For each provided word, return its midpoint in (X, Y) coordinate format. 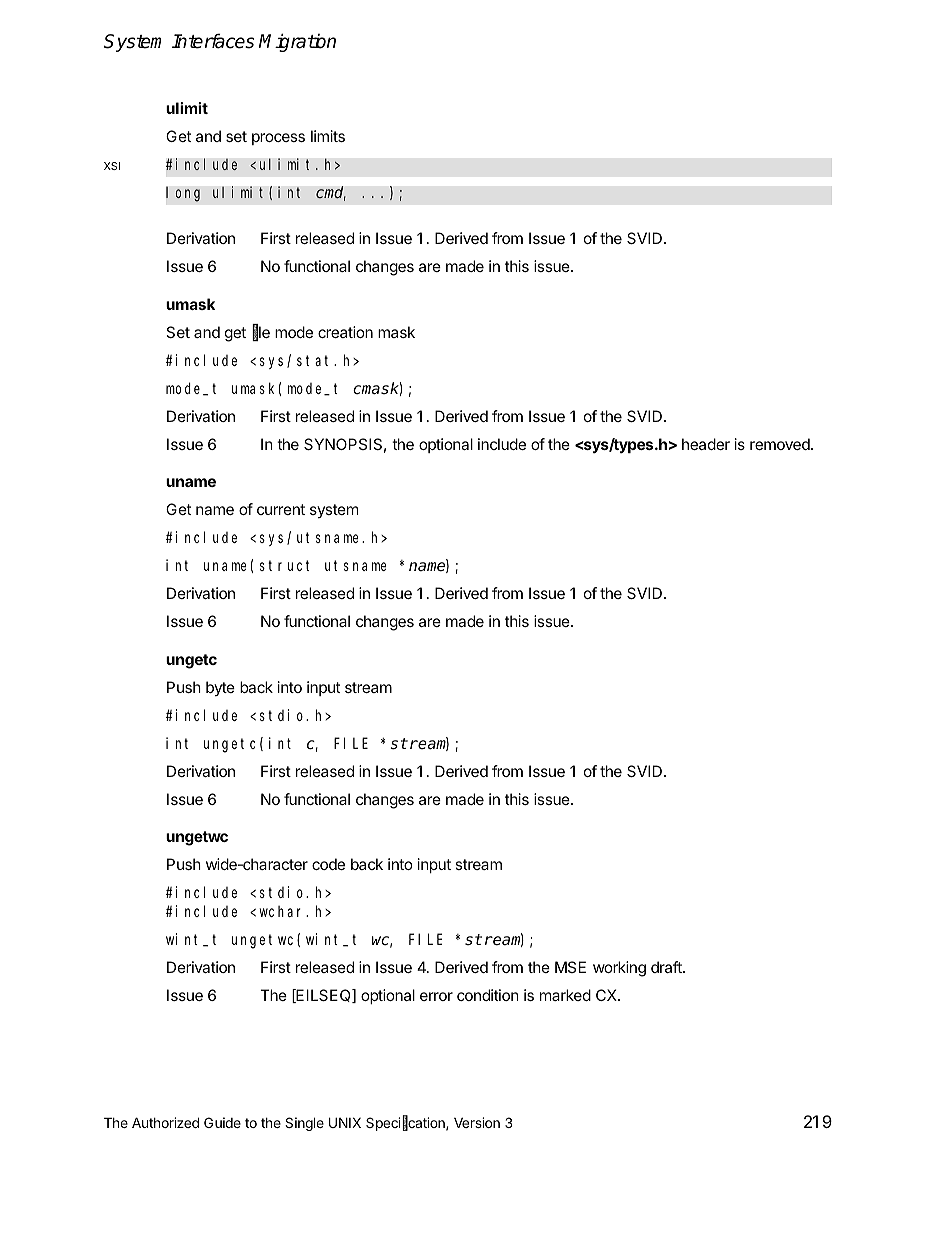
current (281, 509)
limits (328, 136)
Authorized (165, 1122)
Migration (297, 42)
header (706, 444)
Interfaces (213, 41)
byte (220, 688)
